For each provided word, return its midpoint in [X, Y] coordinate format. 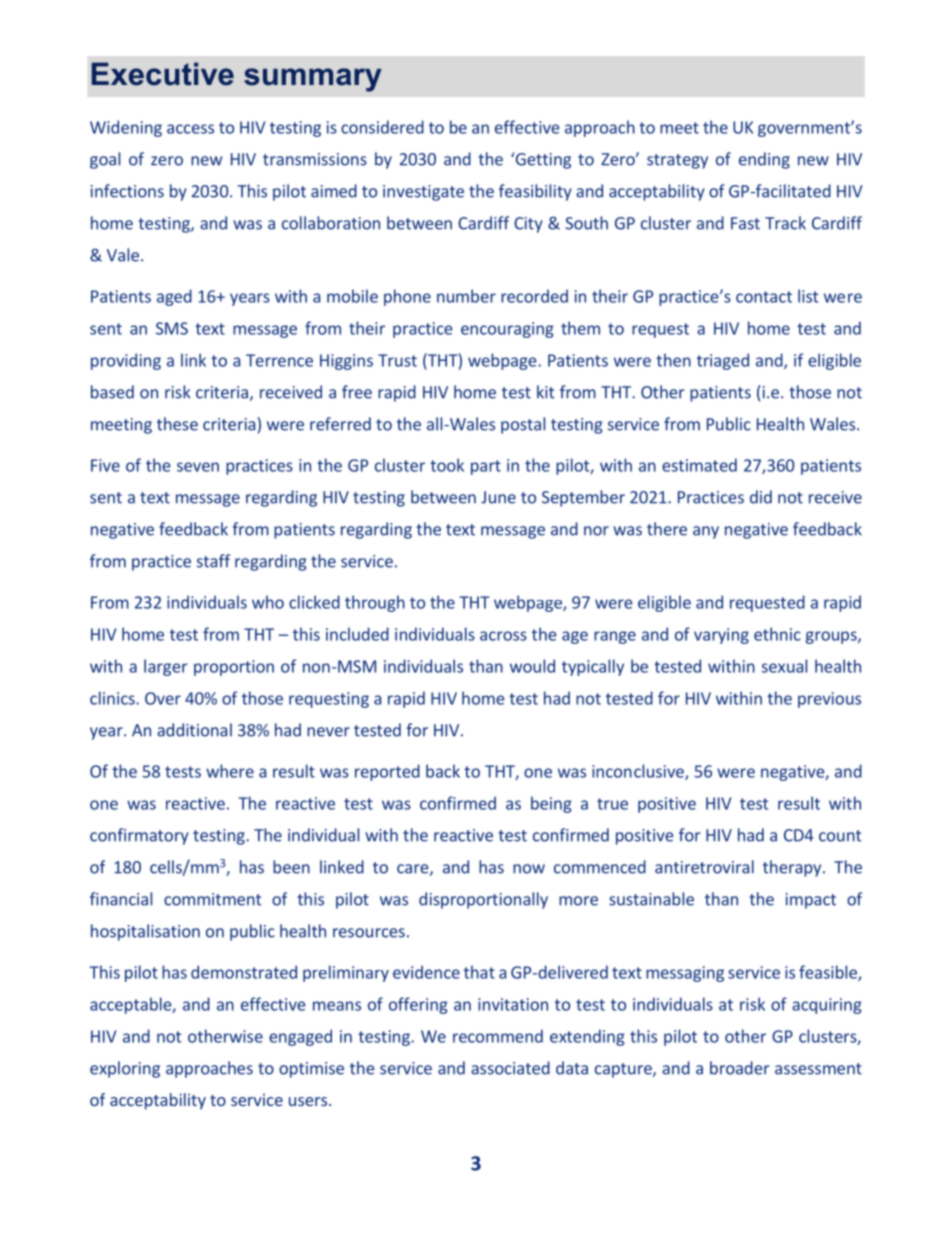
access [190, 129]
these [177, 424]
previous [829, 700]
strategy [677, 161]
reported [387, 772]
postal [523, 425]
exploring [125, 1069]
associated [510, 1068]
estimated [699, 465]
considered [382, 127]
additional [194, 730]
